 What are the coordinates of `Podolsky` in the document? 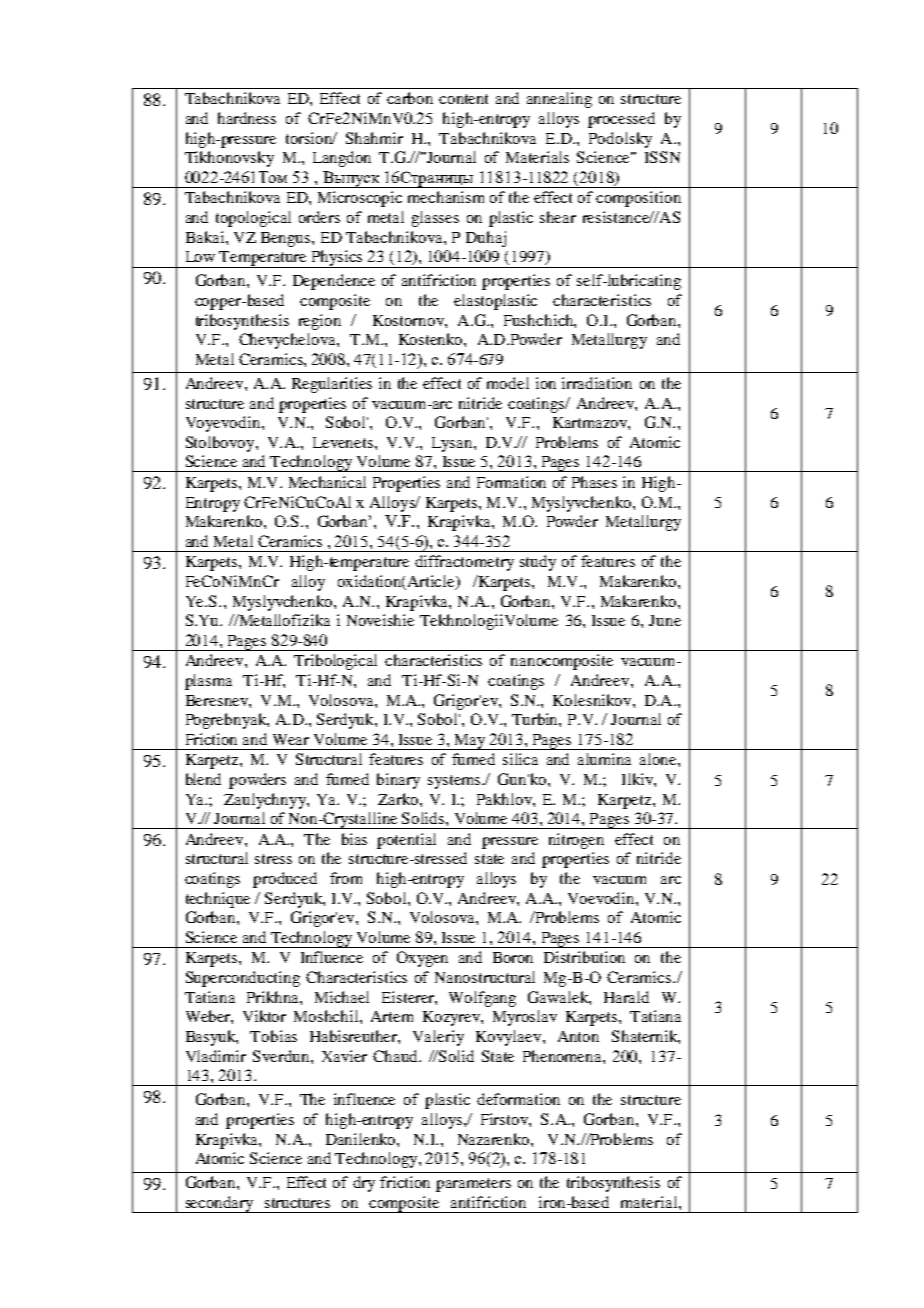 It's located at (620, 140).
